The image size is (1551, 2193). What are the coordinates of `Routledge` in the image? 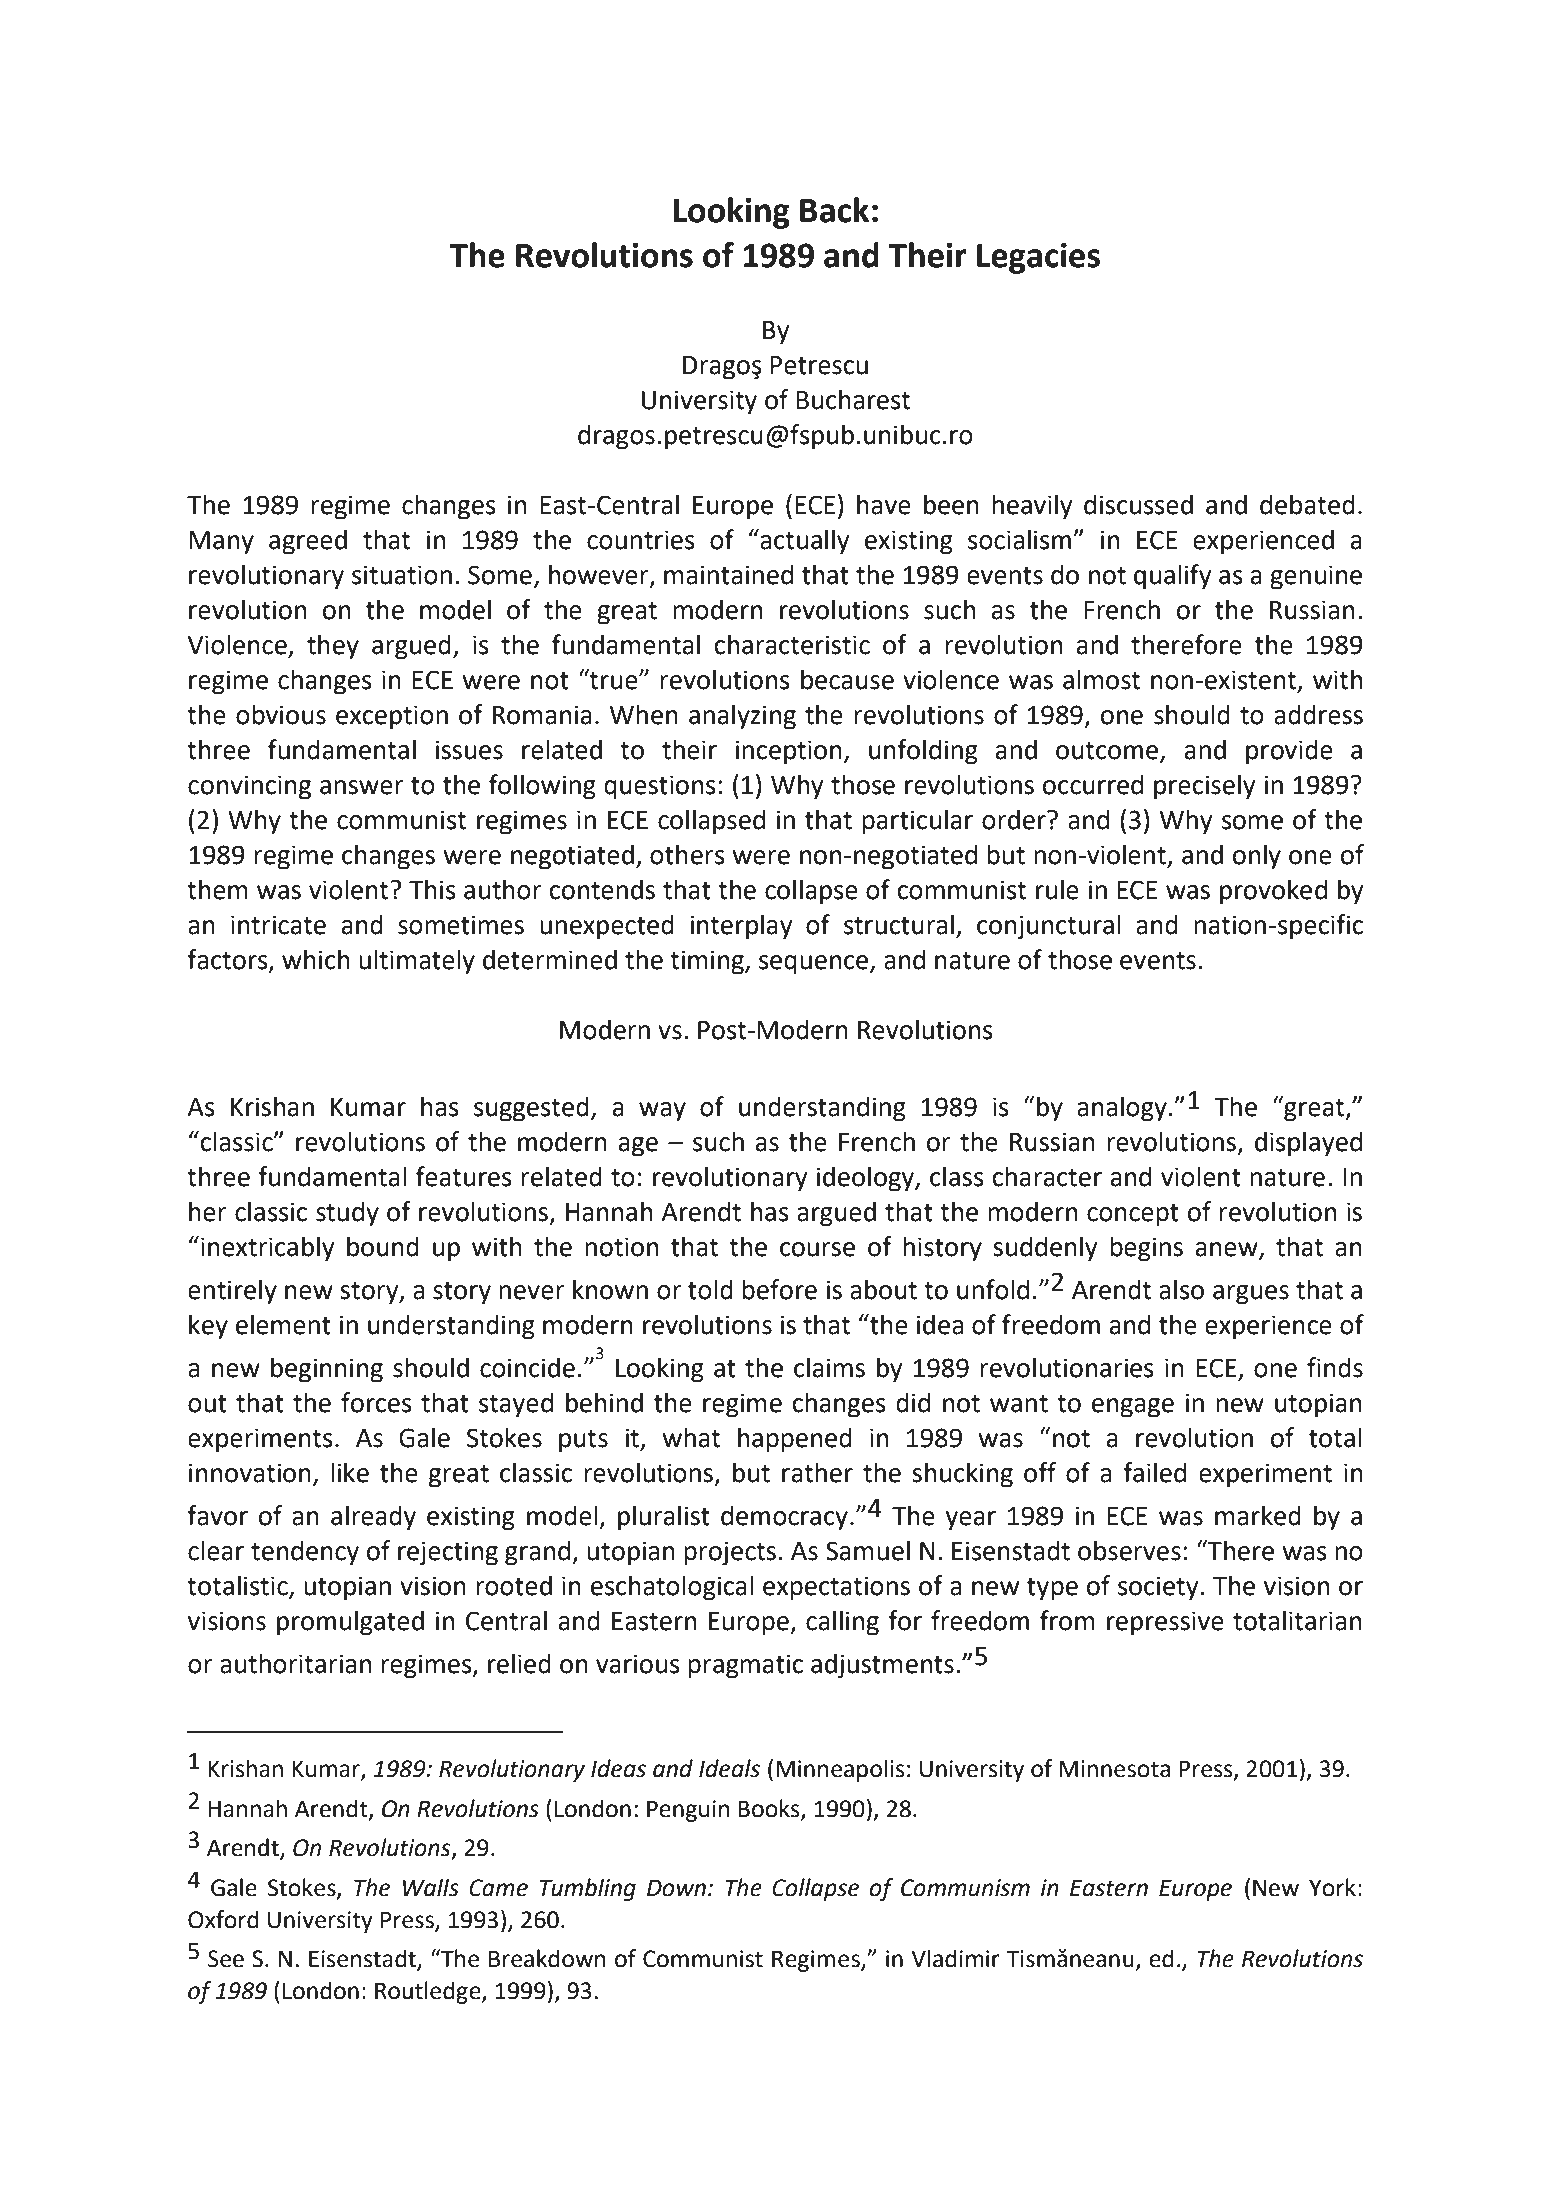 It's located at (429, 1992).
